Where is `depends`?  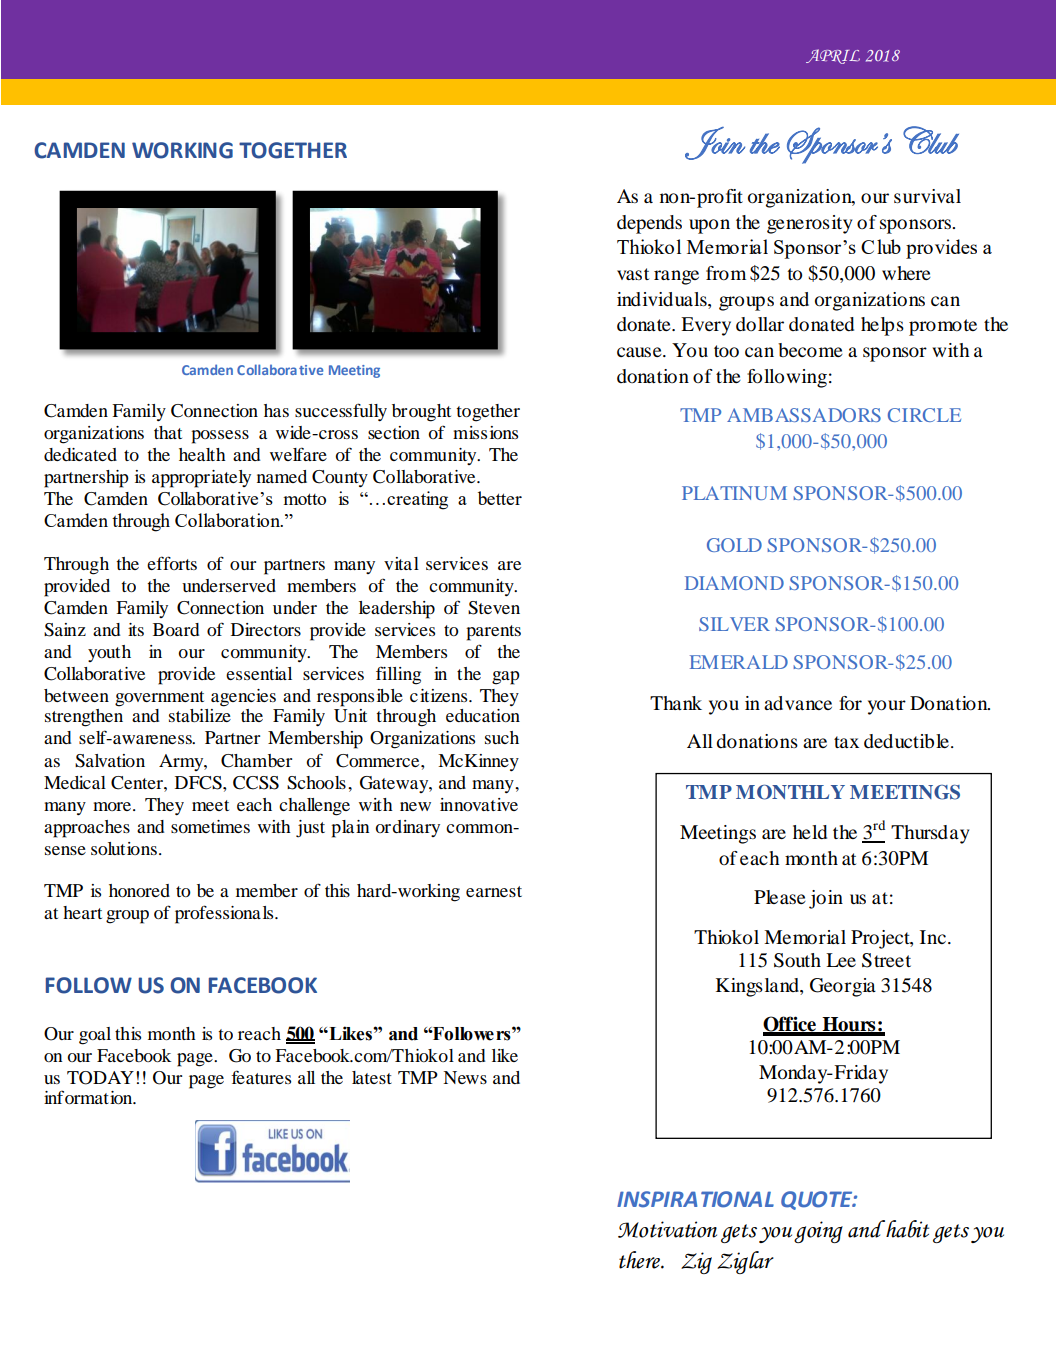 depends is located at coordinates (649, 224).
